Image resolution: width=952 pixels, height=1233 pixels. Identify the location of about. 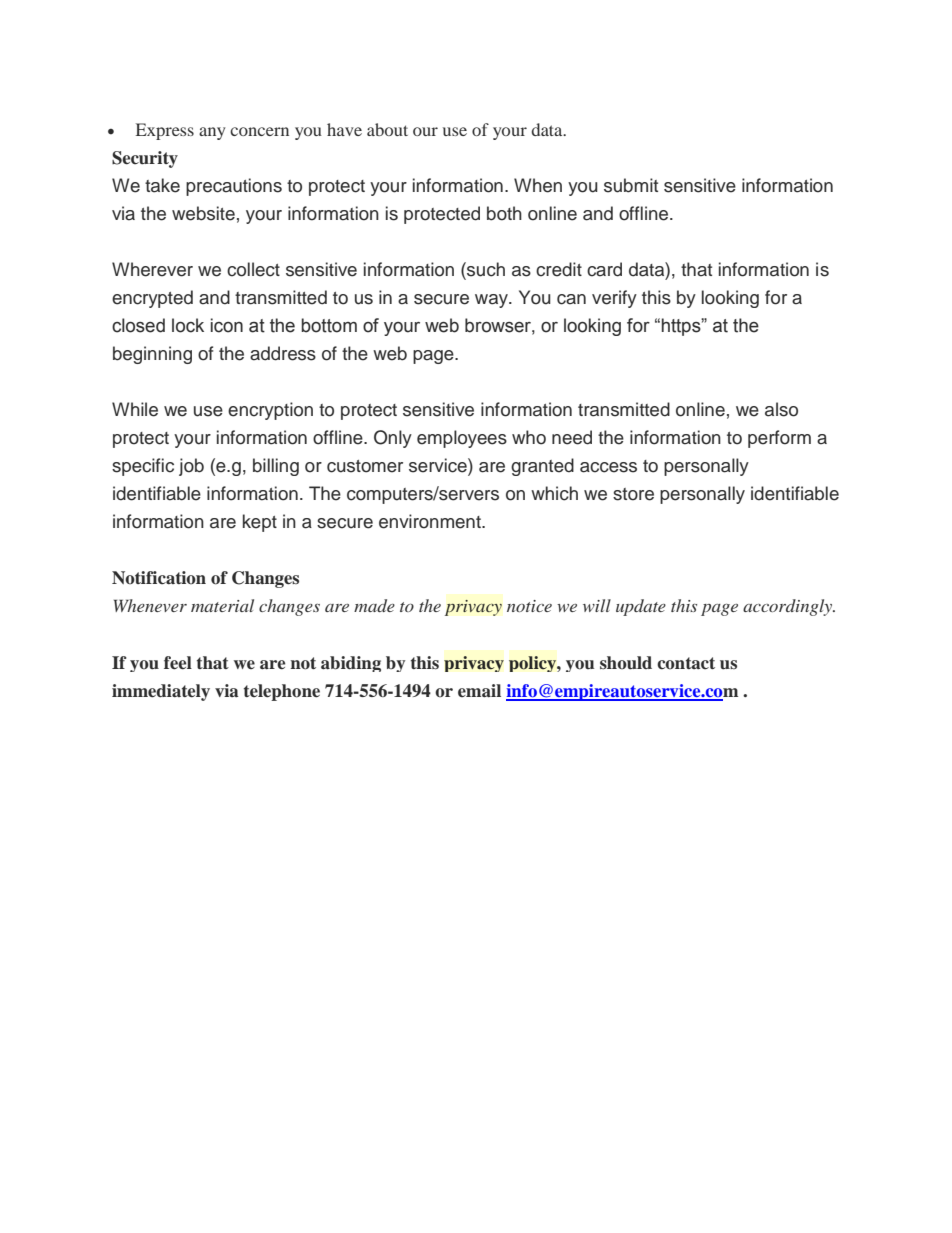
(387, 129).
